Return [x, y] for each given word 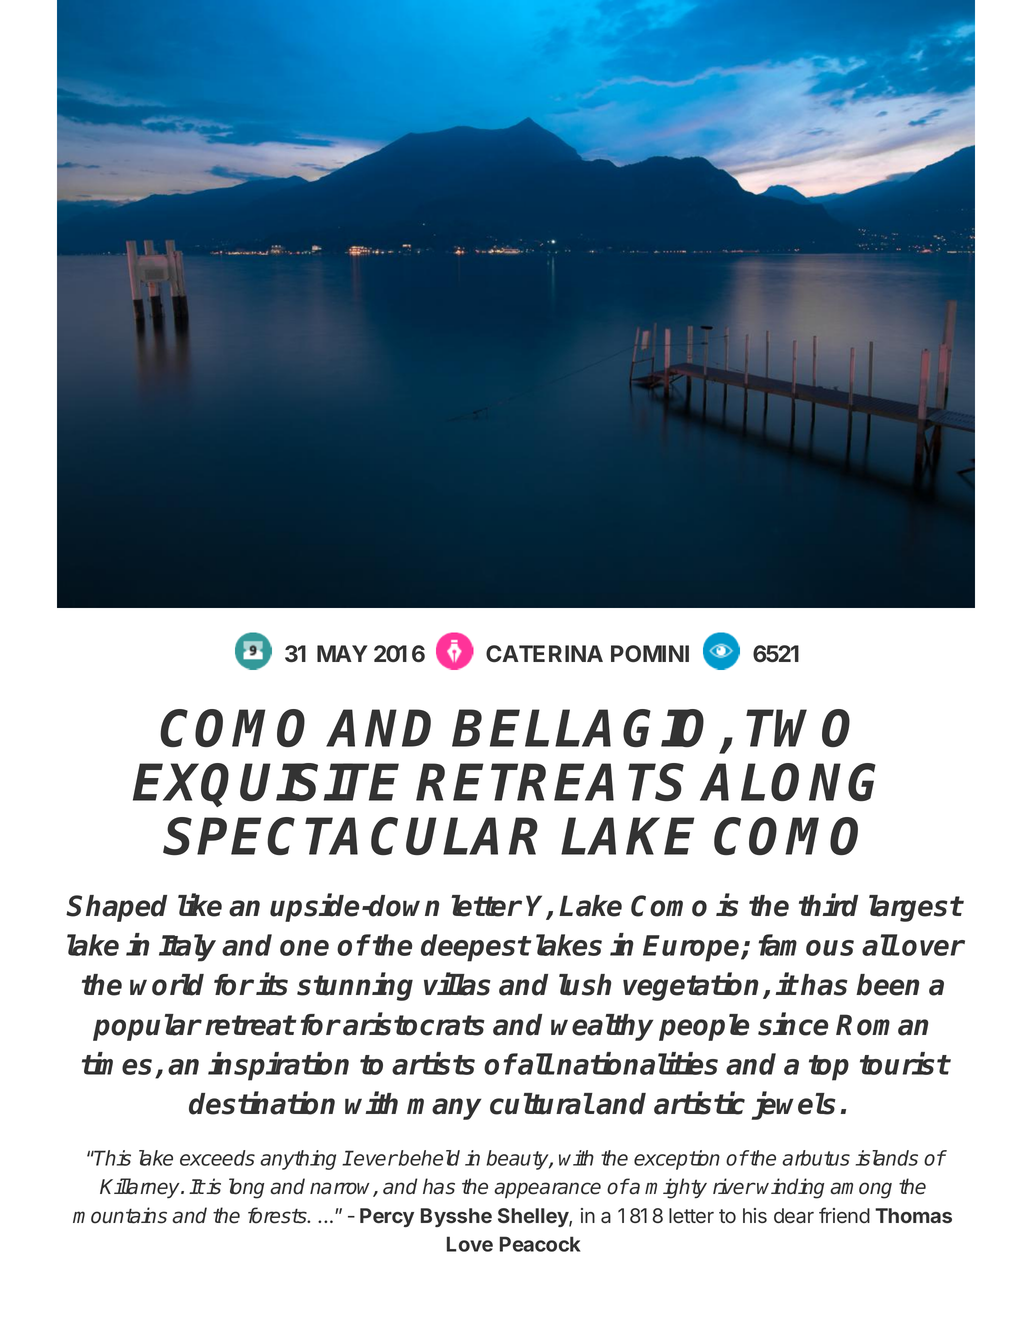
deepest [475, 948]
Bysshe [456, 1217]
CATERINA [544, 653]
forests [278, 1215]
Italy [187, 948]
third [828, 905]
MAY [342, 653]
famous [806, 945]
